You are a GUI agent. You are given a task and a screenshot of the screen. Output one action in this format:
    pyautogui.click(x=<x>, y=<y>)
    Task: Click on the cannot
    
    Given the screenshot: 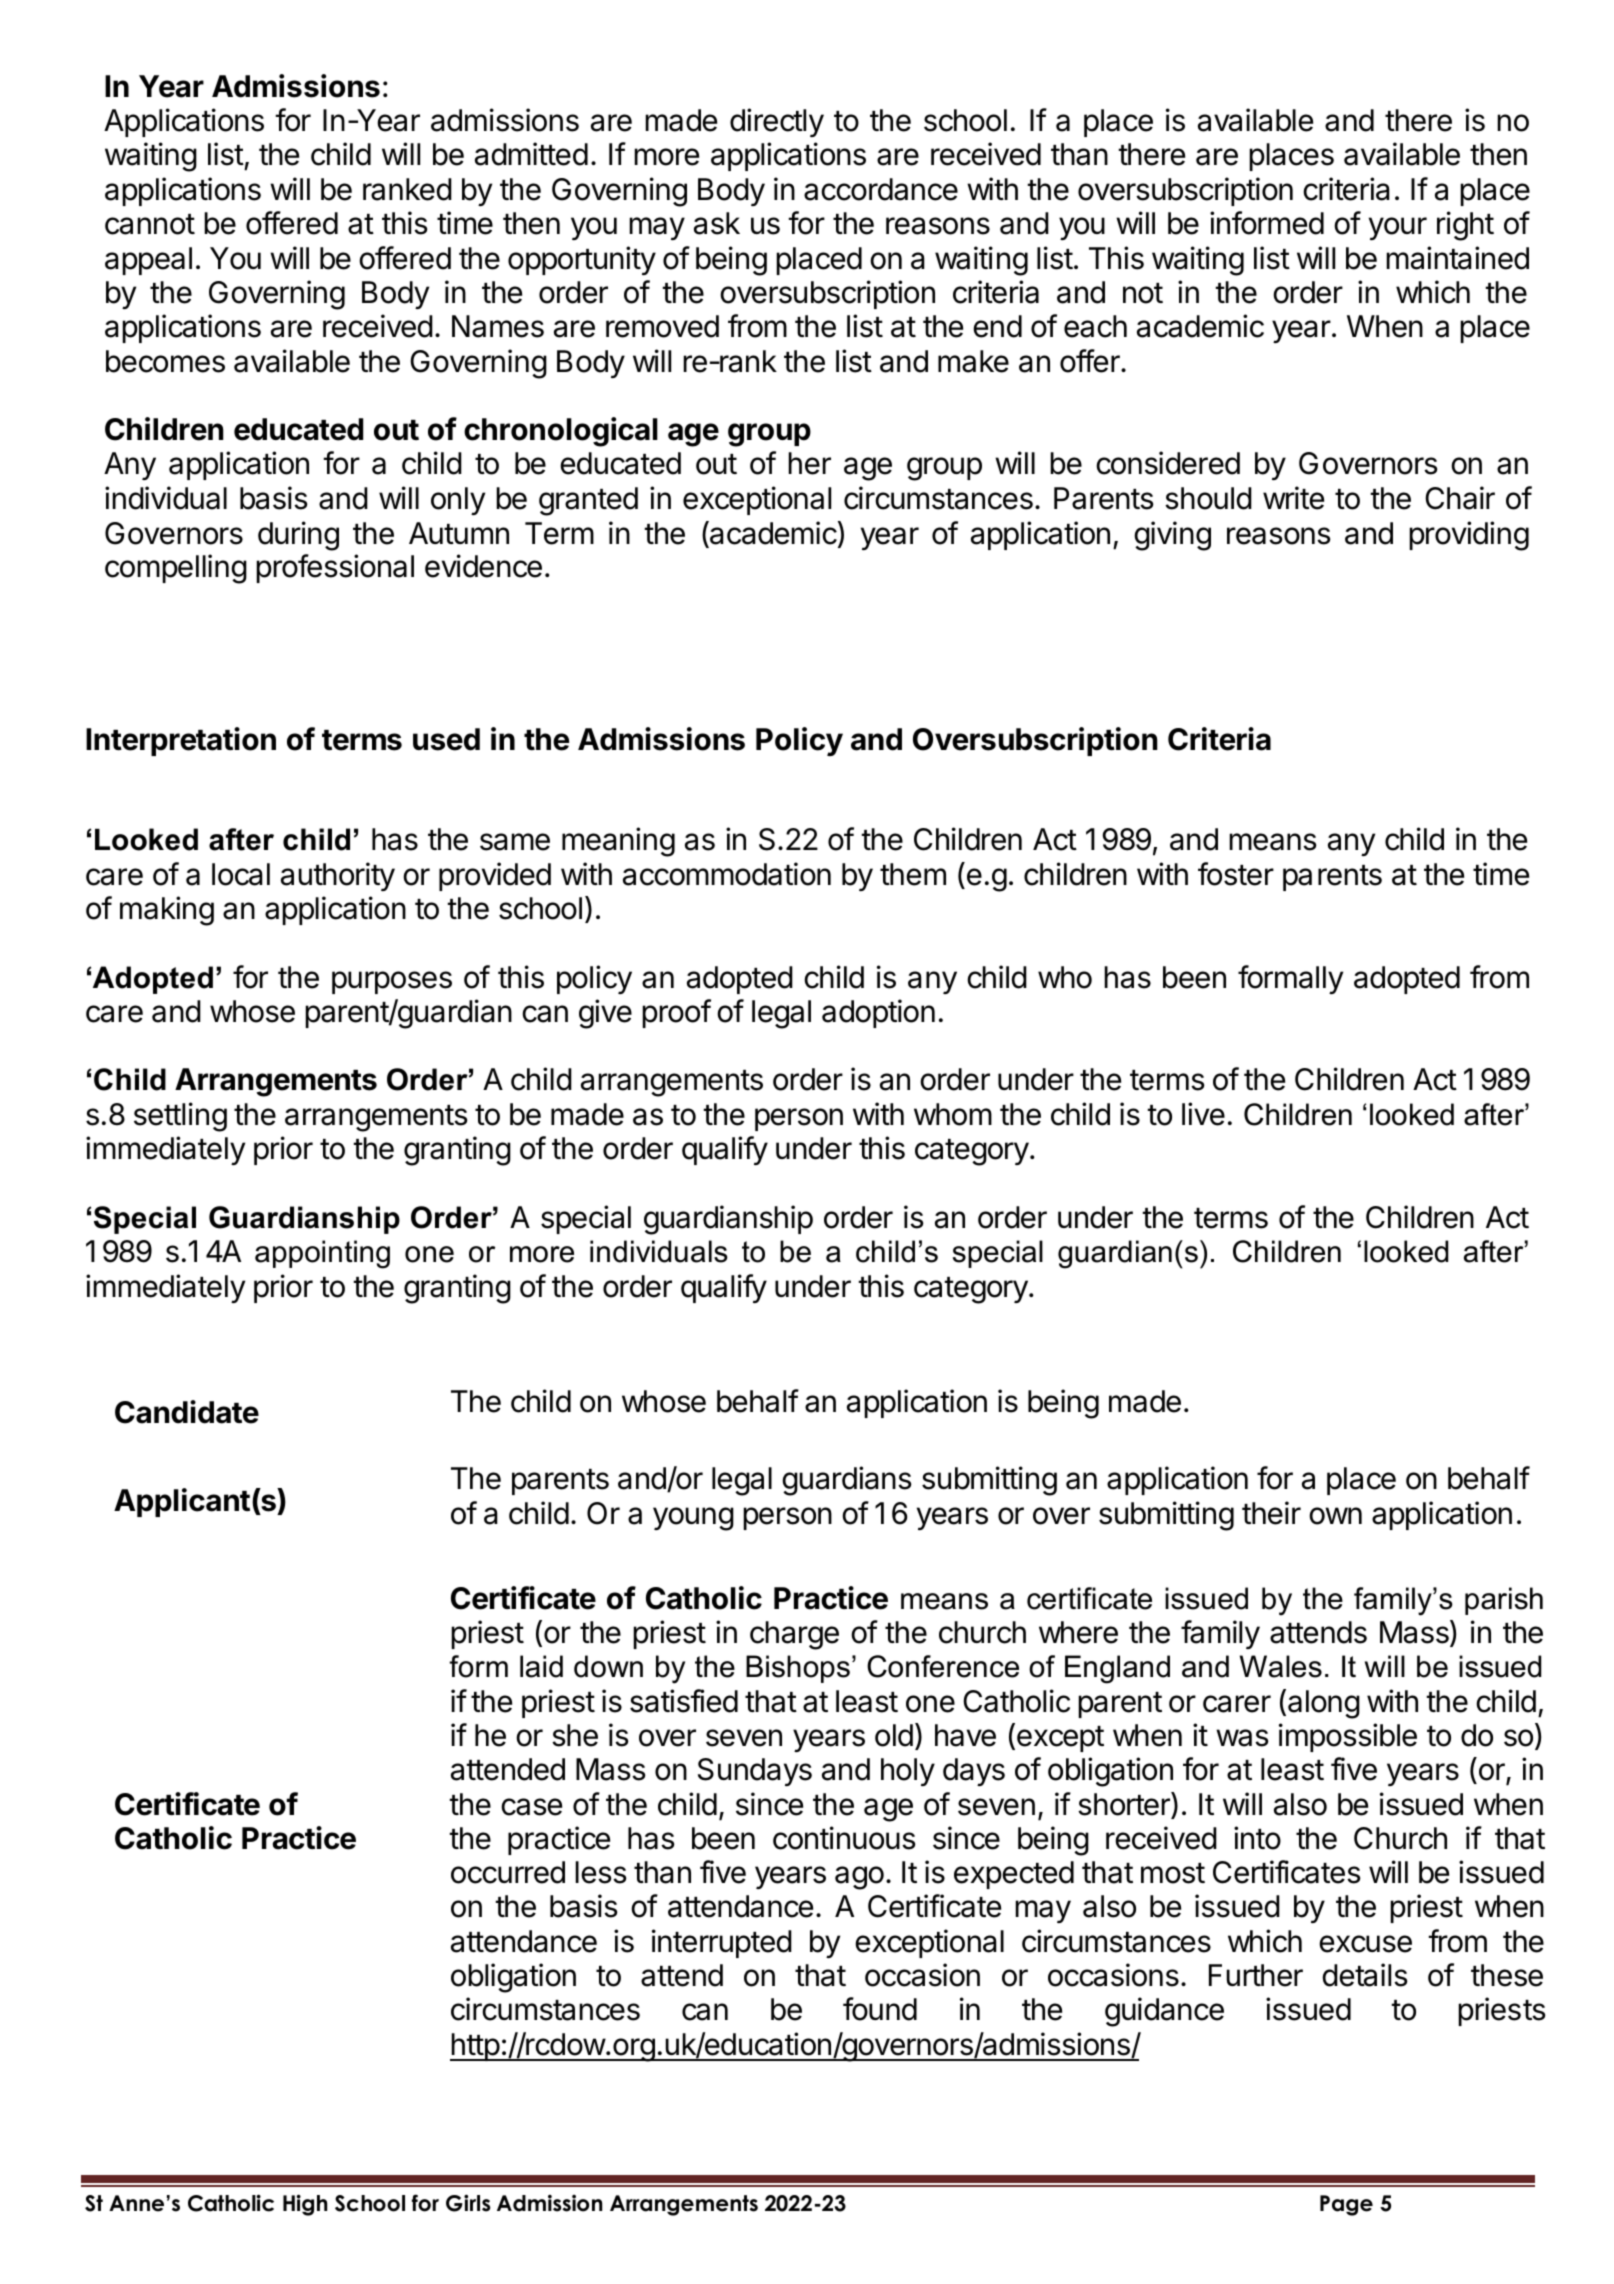 What is the action you would take?
    pyautogui.click(x=150, y=224)
